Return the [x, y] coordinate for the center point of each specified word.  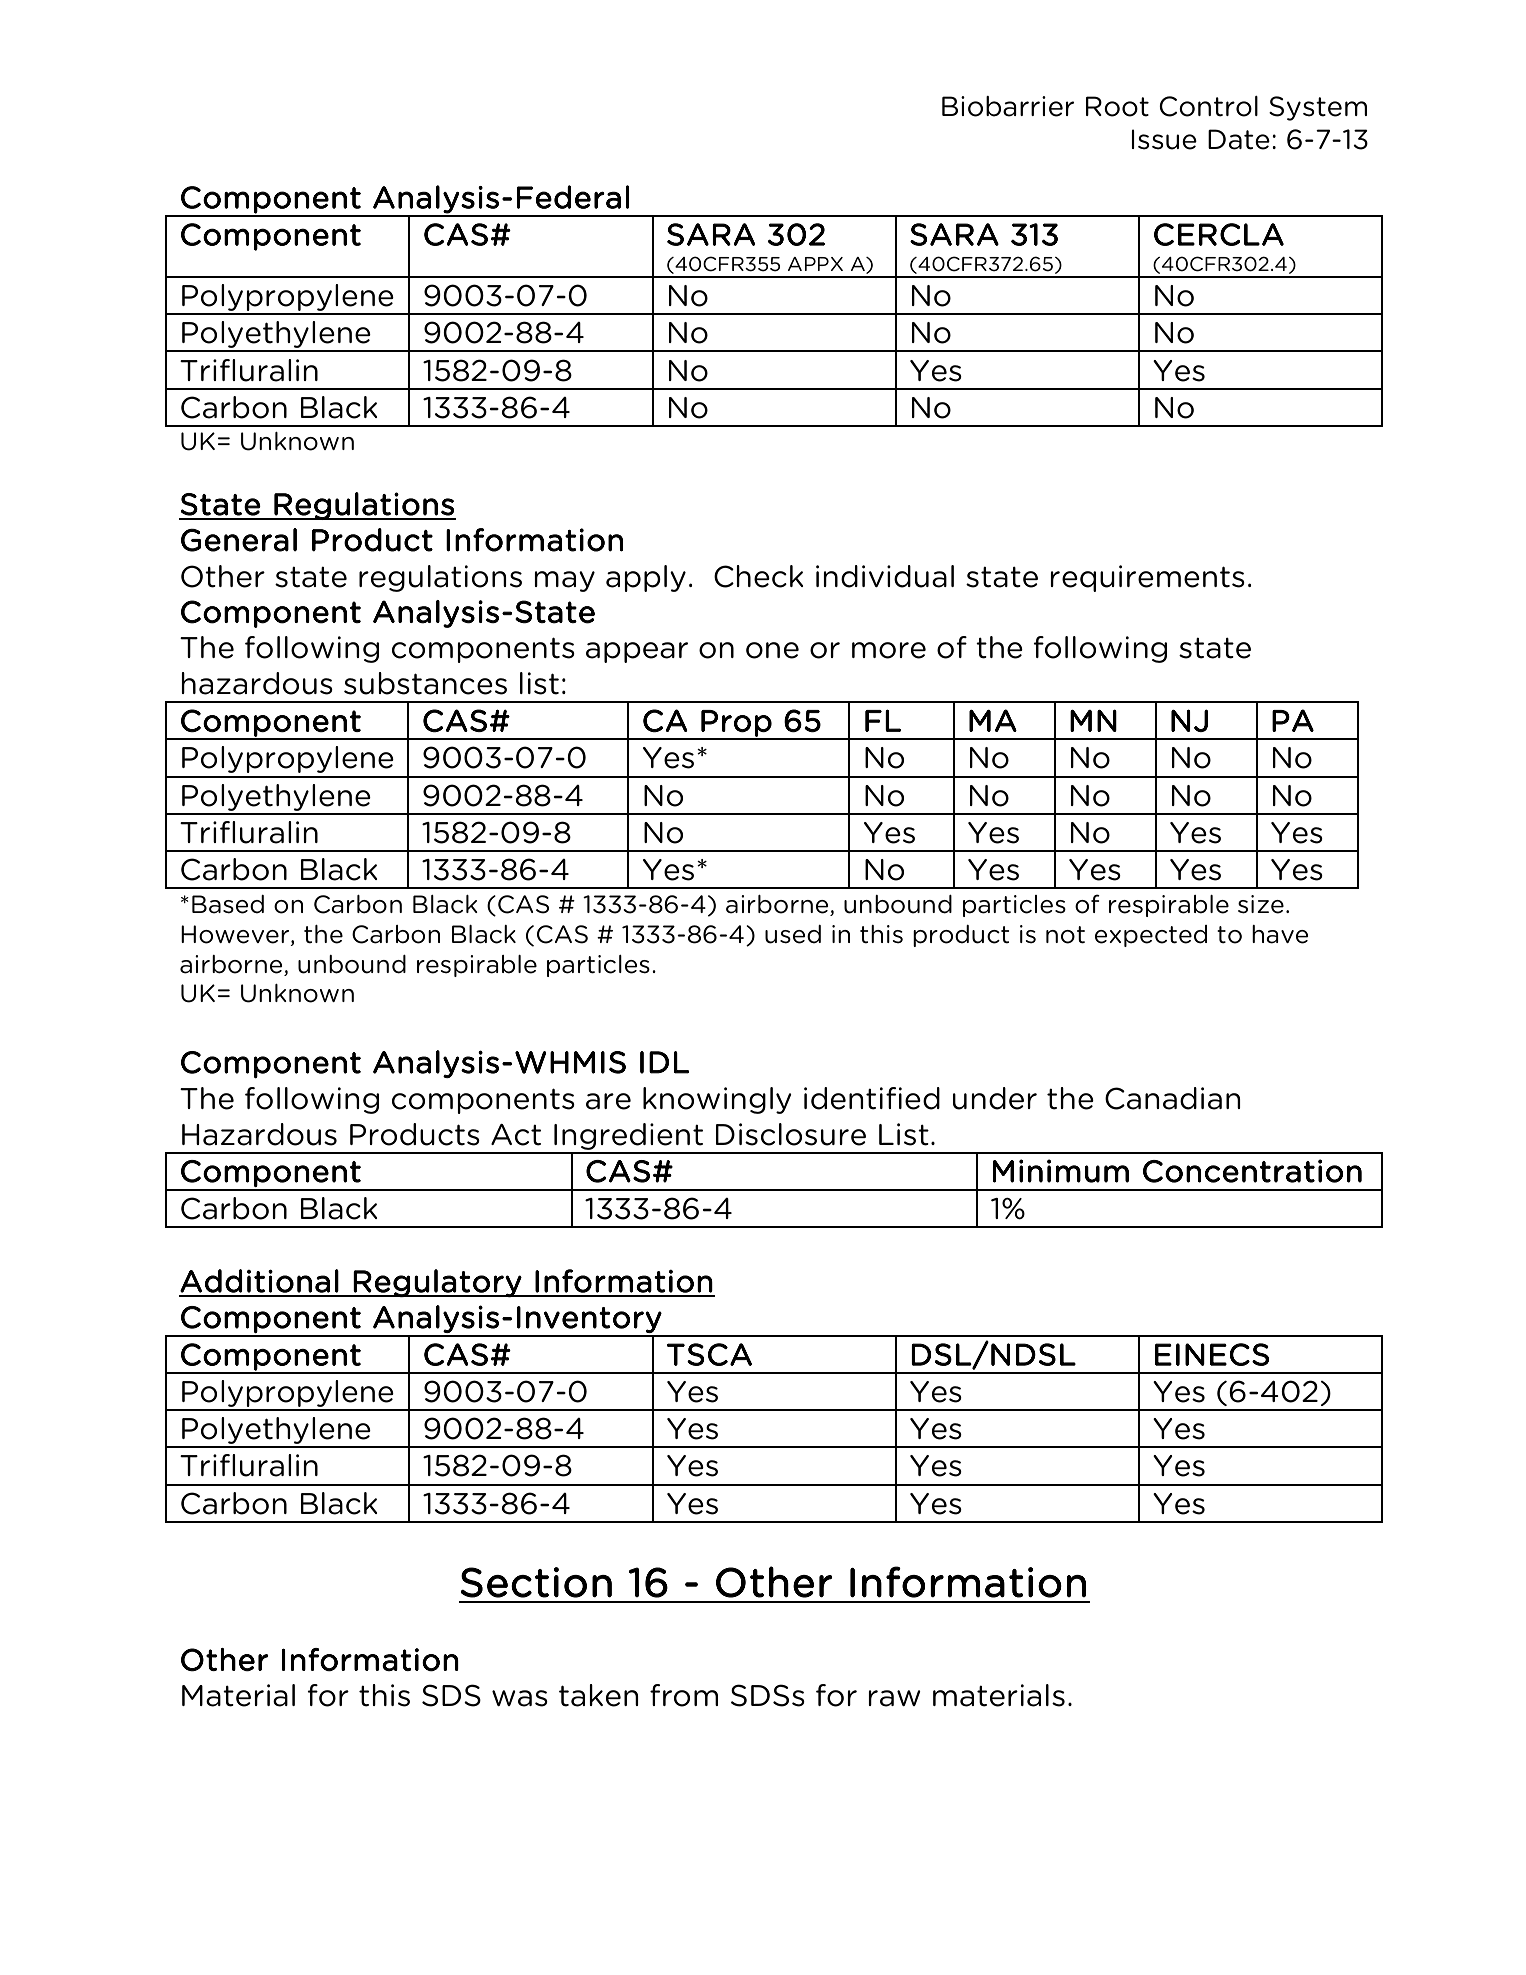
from [684, 1695]
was [520, 1698]
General [239, 540]
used [793, 934]
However [236, 935]
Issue [1164, 139]
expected [1151, 936]
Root [1117, 106]
